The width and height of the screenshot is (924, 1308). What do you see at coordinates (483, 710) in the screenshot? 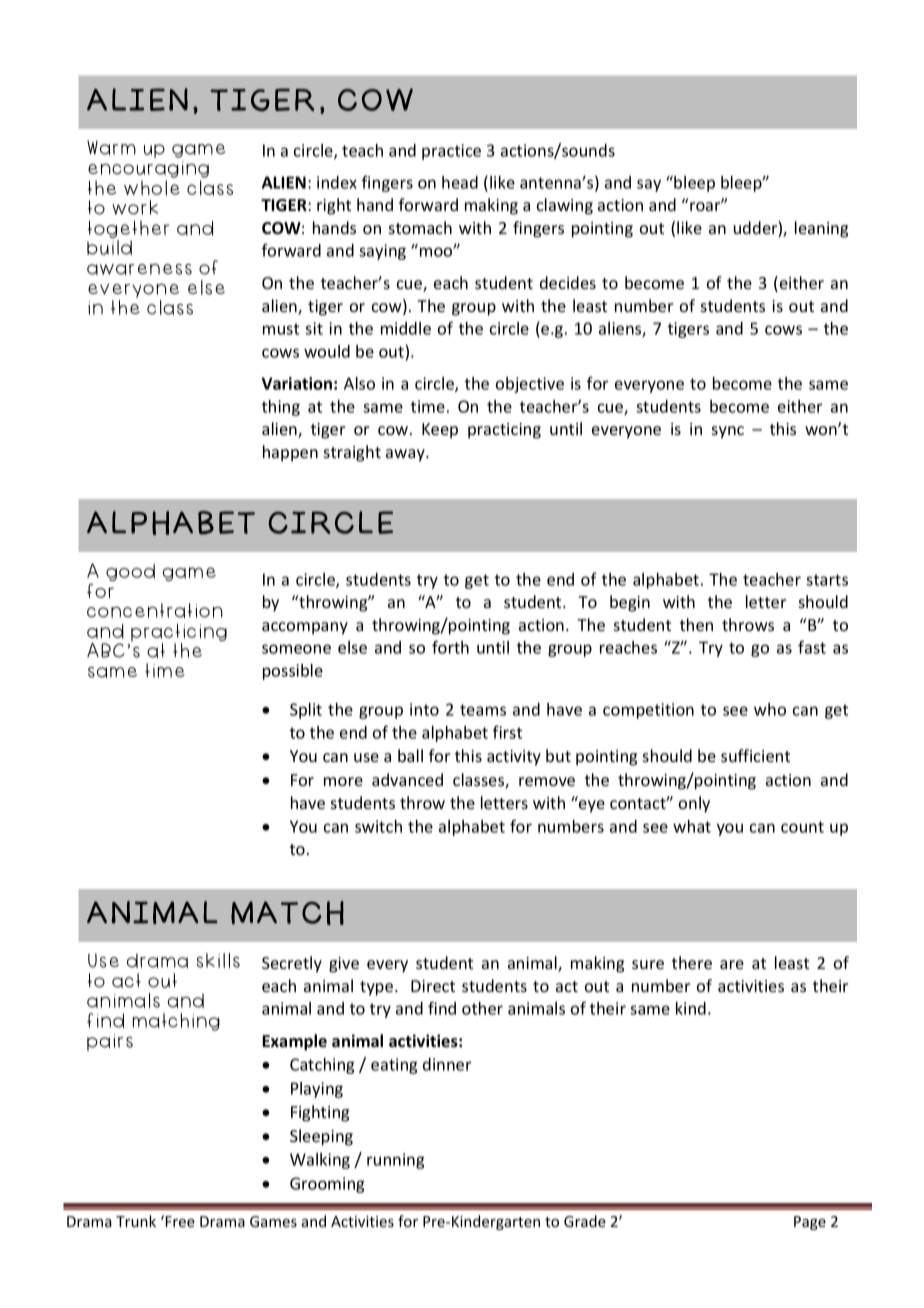
I see `teams` at bounding box center [483, 710].
